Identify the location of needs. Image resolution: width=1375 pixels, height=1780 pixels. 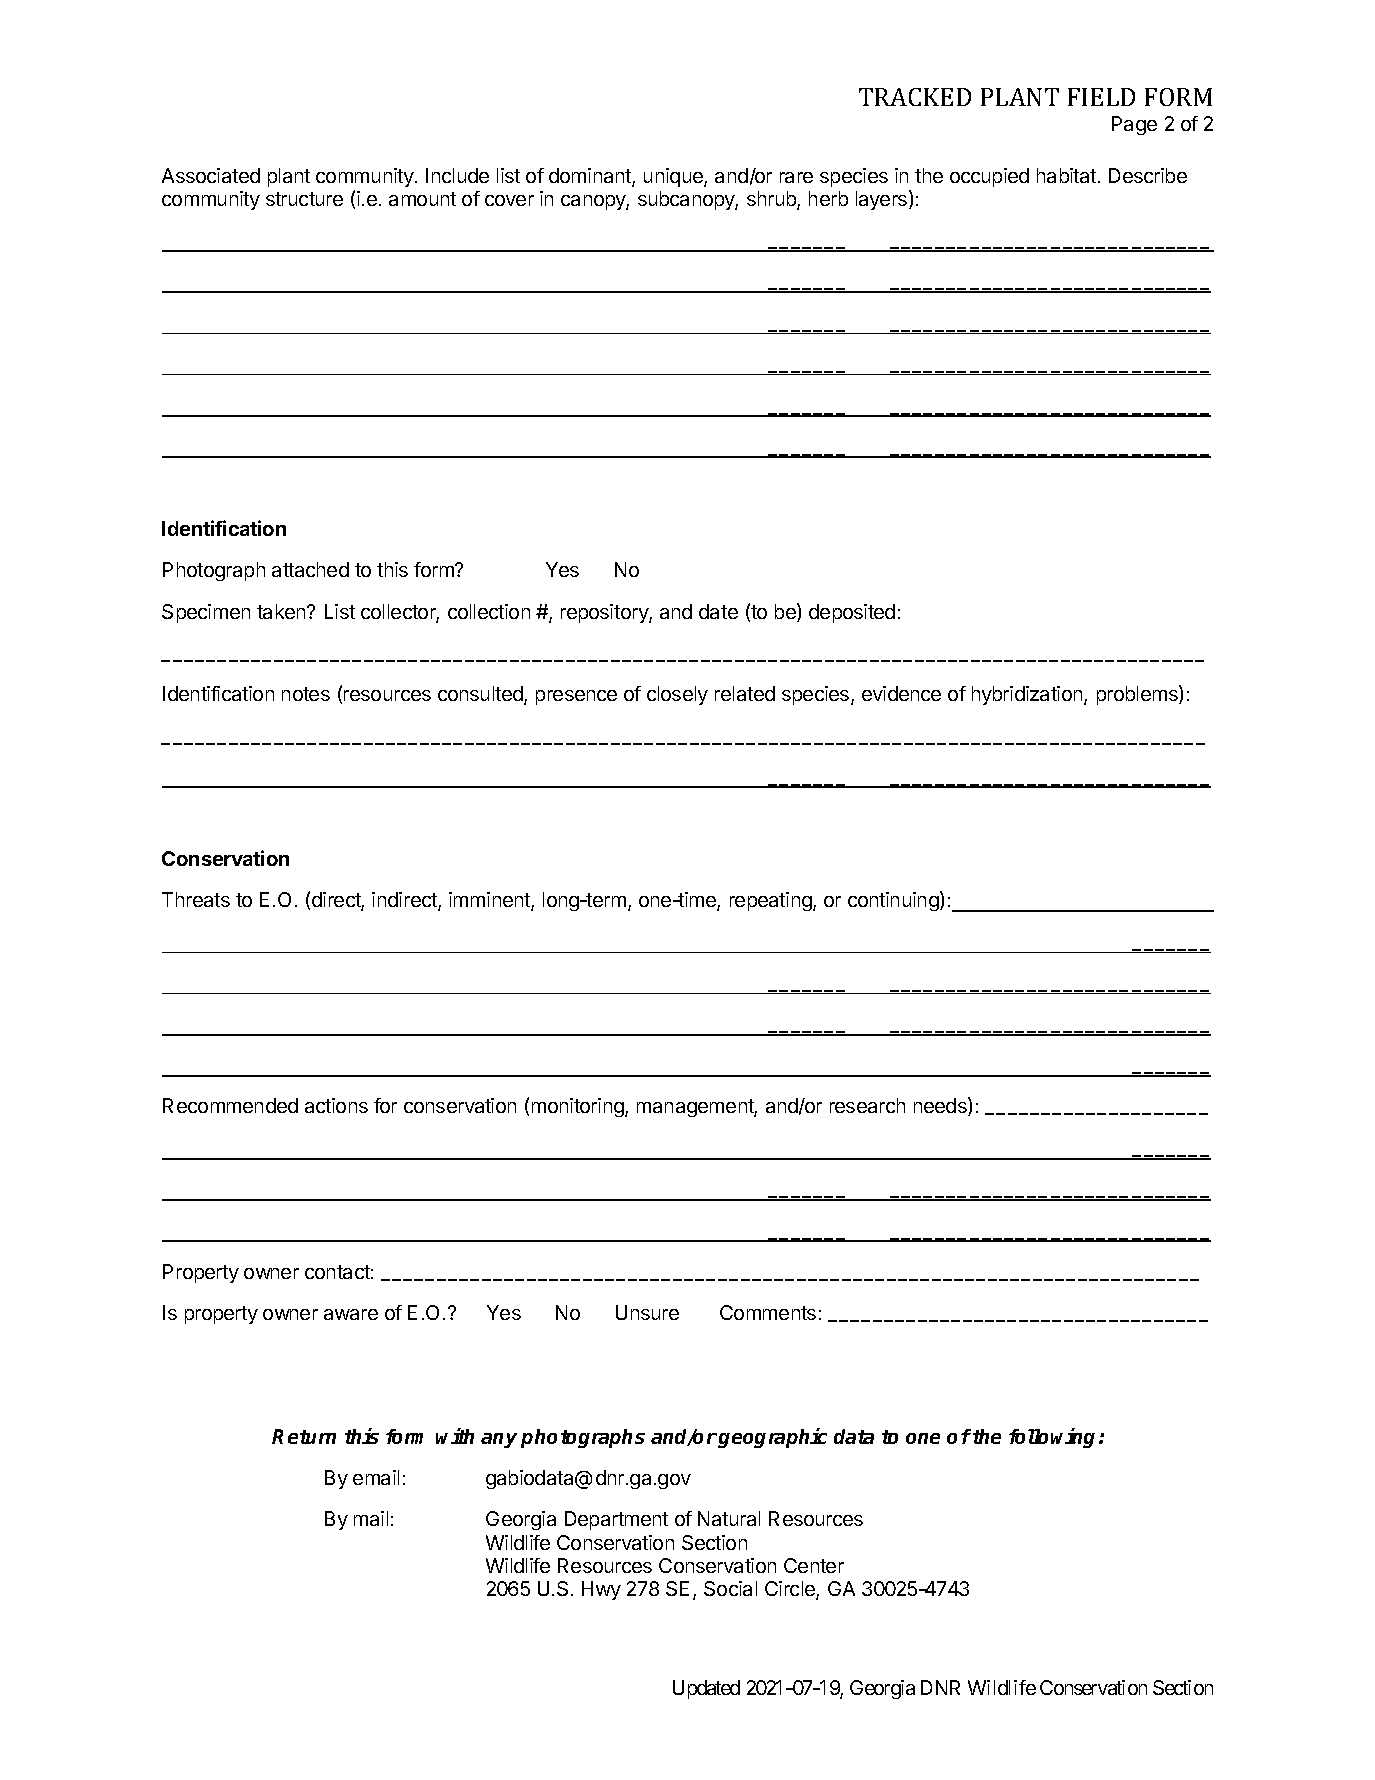
(941, 1106).
